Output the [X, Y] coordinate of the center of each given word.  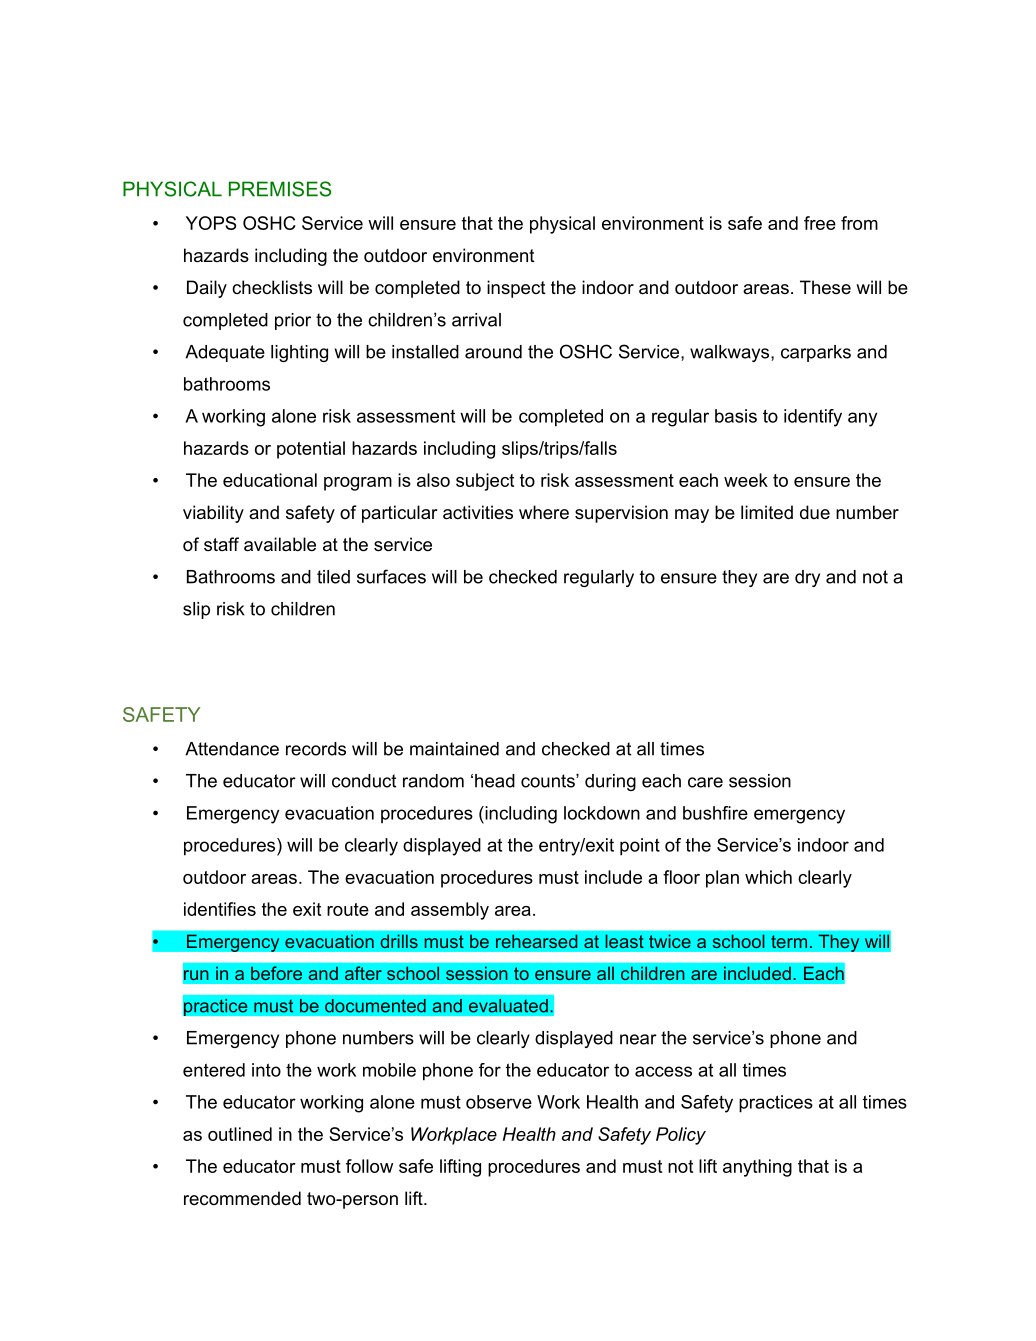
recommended [242, 1198]
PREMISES [280, 189]
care [705, 782]
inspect [516, 289]
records [316, 749]
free [820, 223]
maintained [454, 749]
